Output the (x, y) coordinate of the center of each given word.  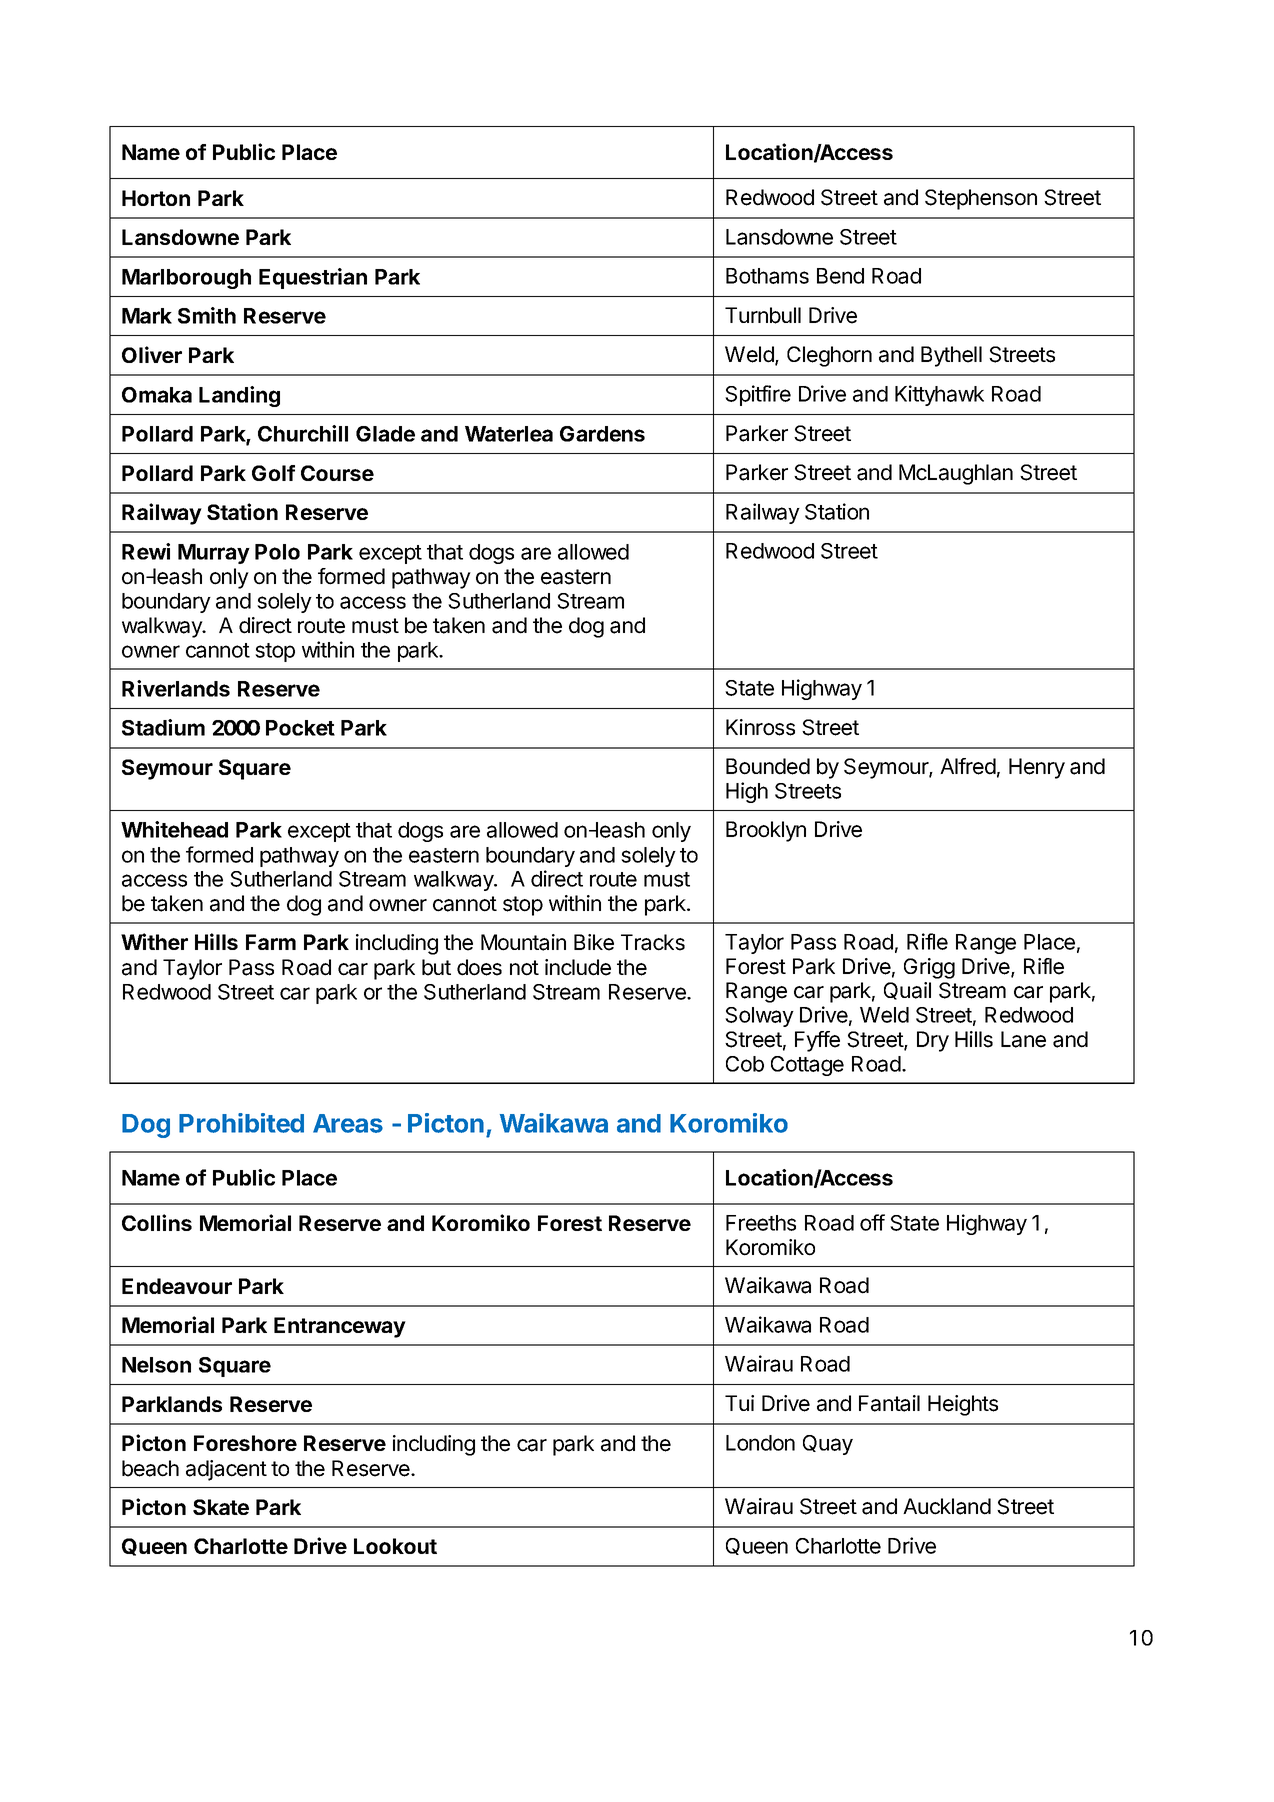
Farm (271, 942)
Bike (594, 942)
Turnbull (763, 315)
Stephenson (981, 199)
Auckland (947, 1506)
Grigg (929, 968)
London (760, 1443)
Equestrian (313, 278)
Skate (221, 1507)
